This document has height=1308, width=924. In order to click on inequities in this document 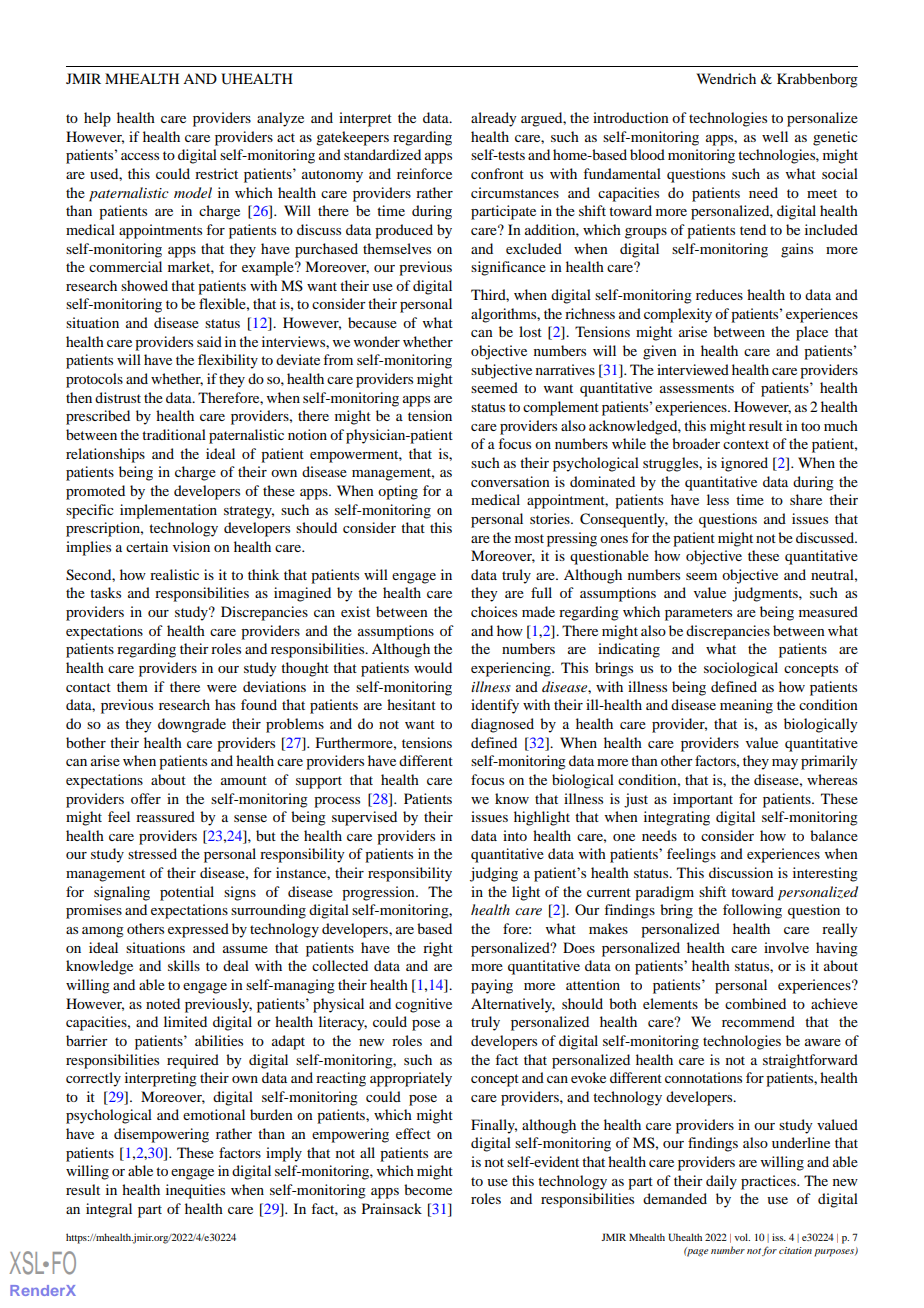, I will do `click(195, 1191)`.
